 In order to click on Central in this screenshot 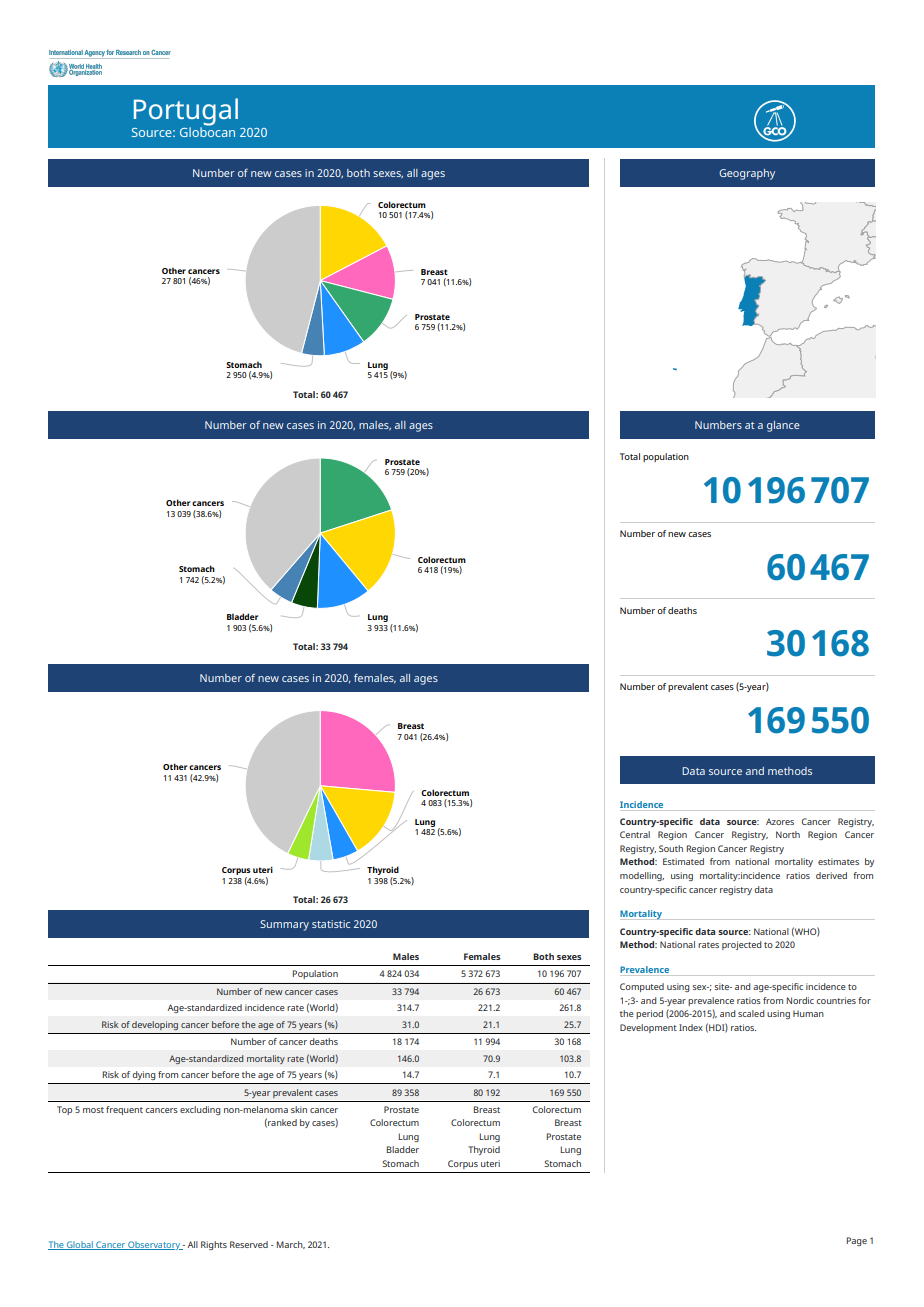, I will do `click(635, 834)`.
